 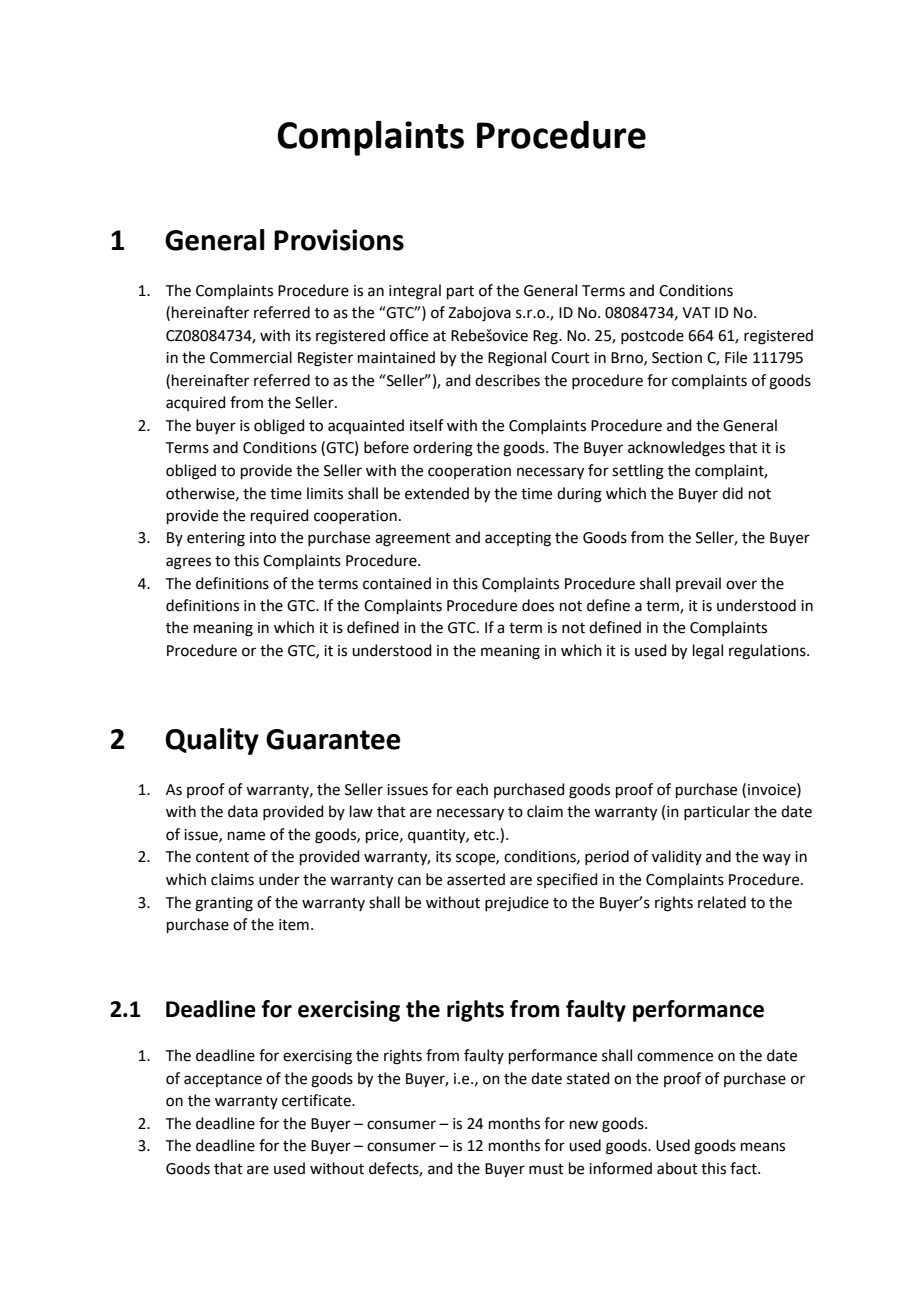 I want to click on legal, so click(x=708, y=652).
